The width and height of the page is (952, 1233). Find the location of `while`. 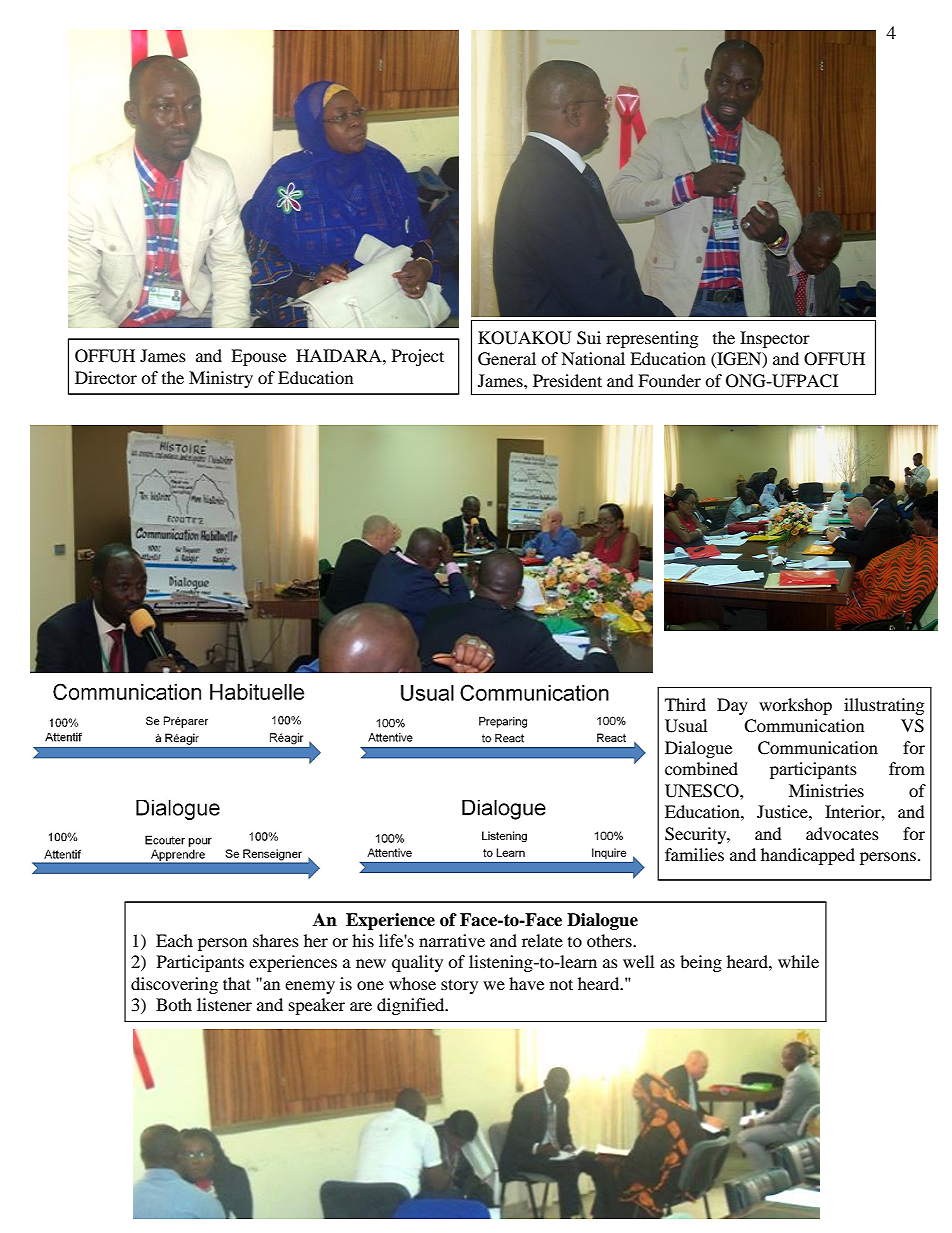

while is located at coordinates (798, 961).
